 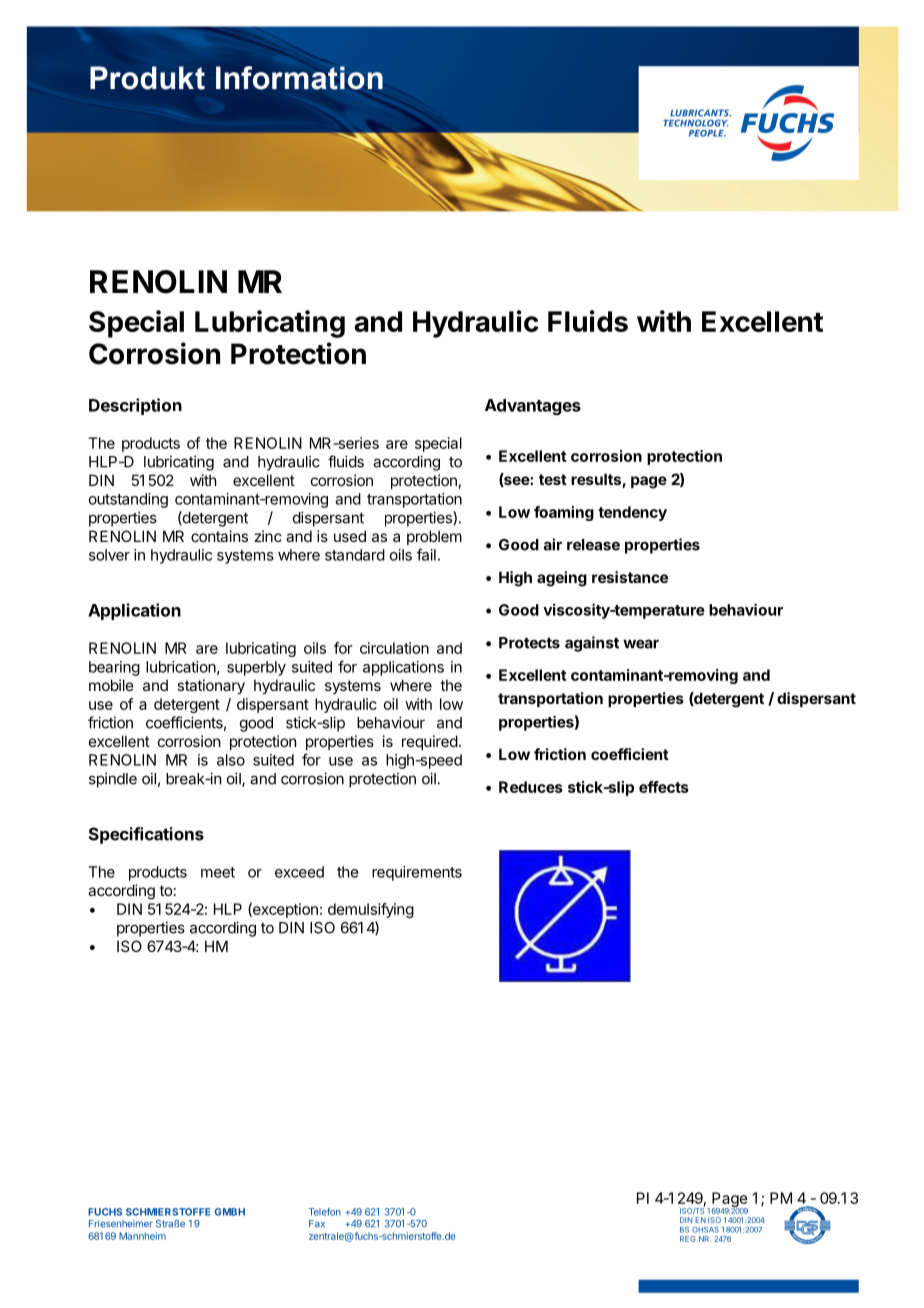 I want to click on requirements, so click(x=417, y=873).
